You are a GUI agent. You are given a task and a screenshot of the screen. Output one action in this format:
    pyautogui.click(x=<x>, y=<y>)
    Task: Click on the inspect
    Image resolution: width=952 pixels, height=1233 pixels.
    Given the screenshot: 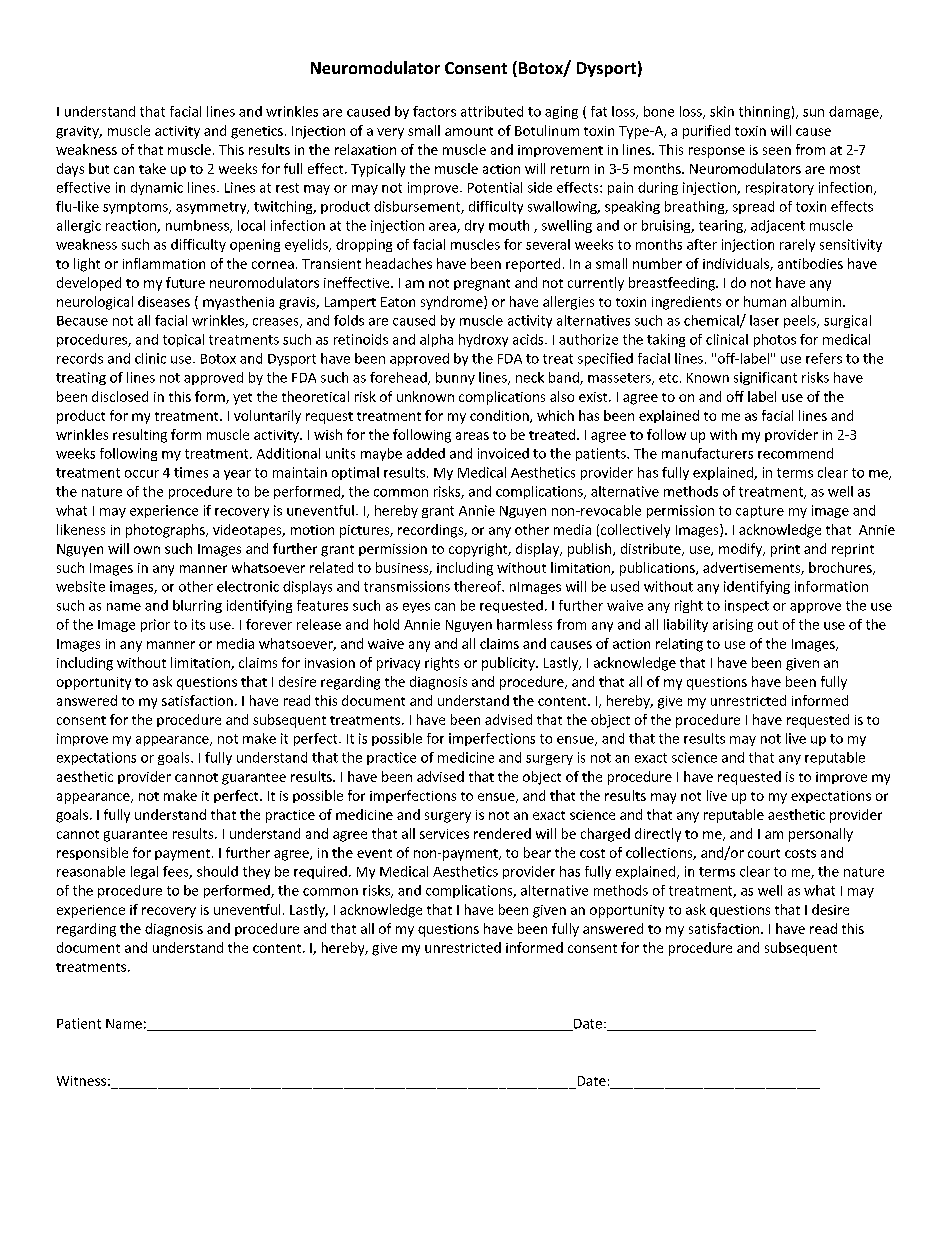 What is the action you would take?
    pyautogui.click(x=747, y=606)
